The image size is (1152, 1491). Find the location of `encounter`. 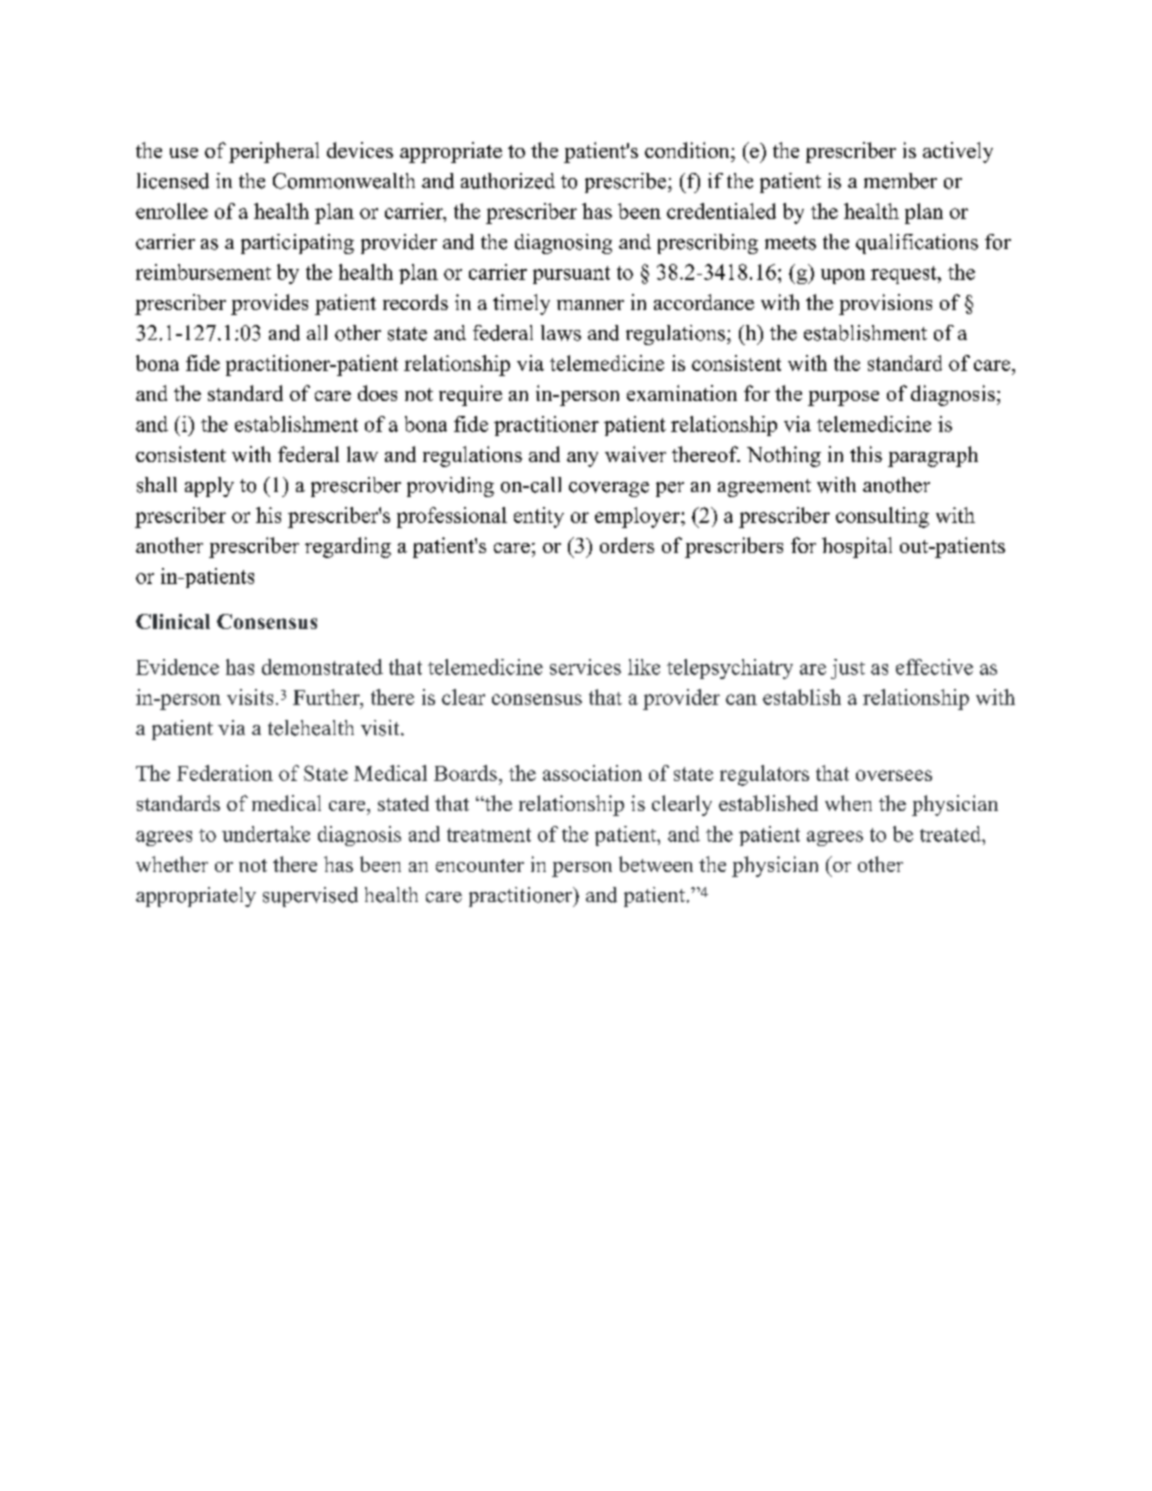

encounter is located at coordinates (480, 865).
